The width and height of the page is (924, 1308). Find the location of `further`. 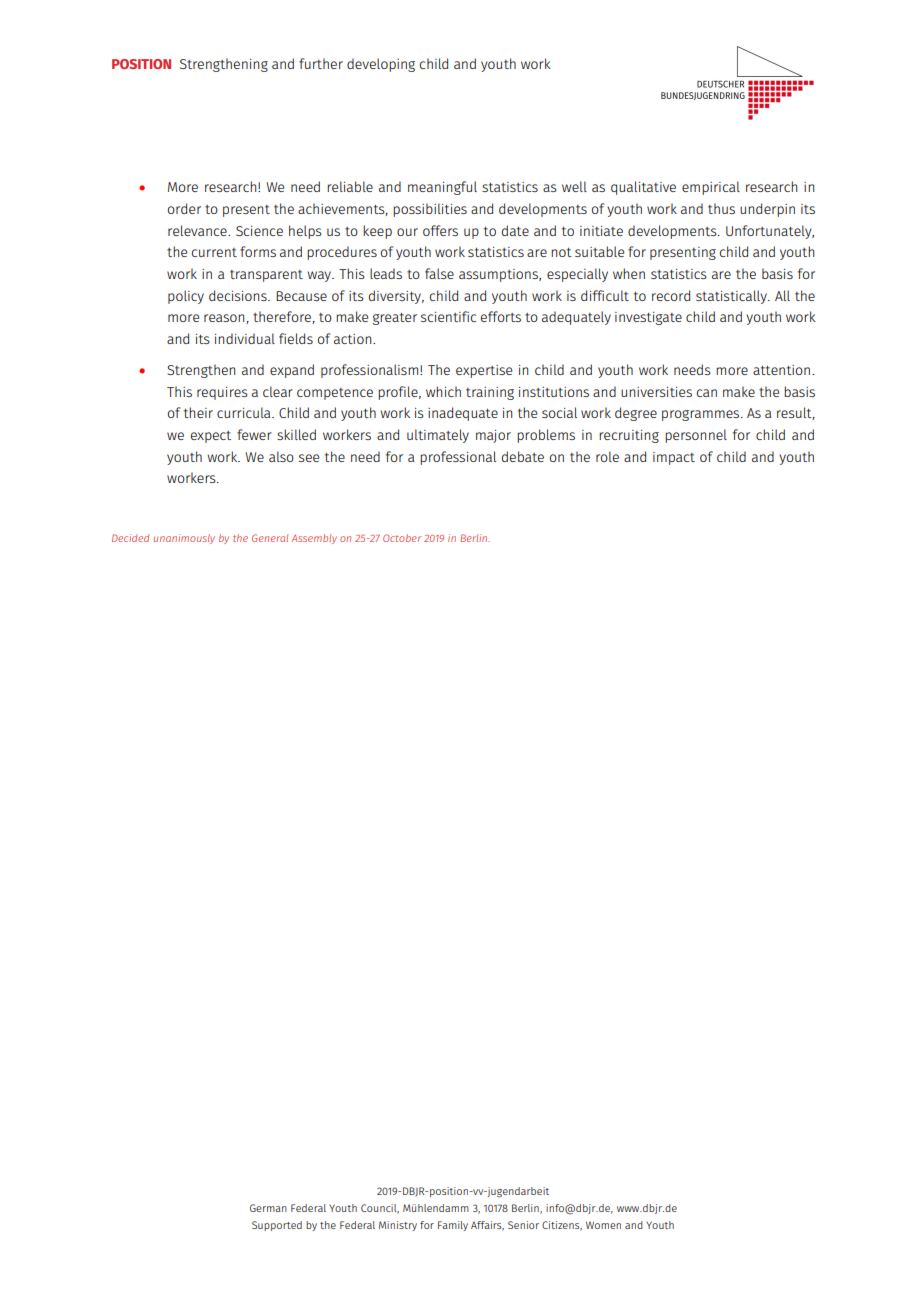

further is located at coordinates (321, 63).
